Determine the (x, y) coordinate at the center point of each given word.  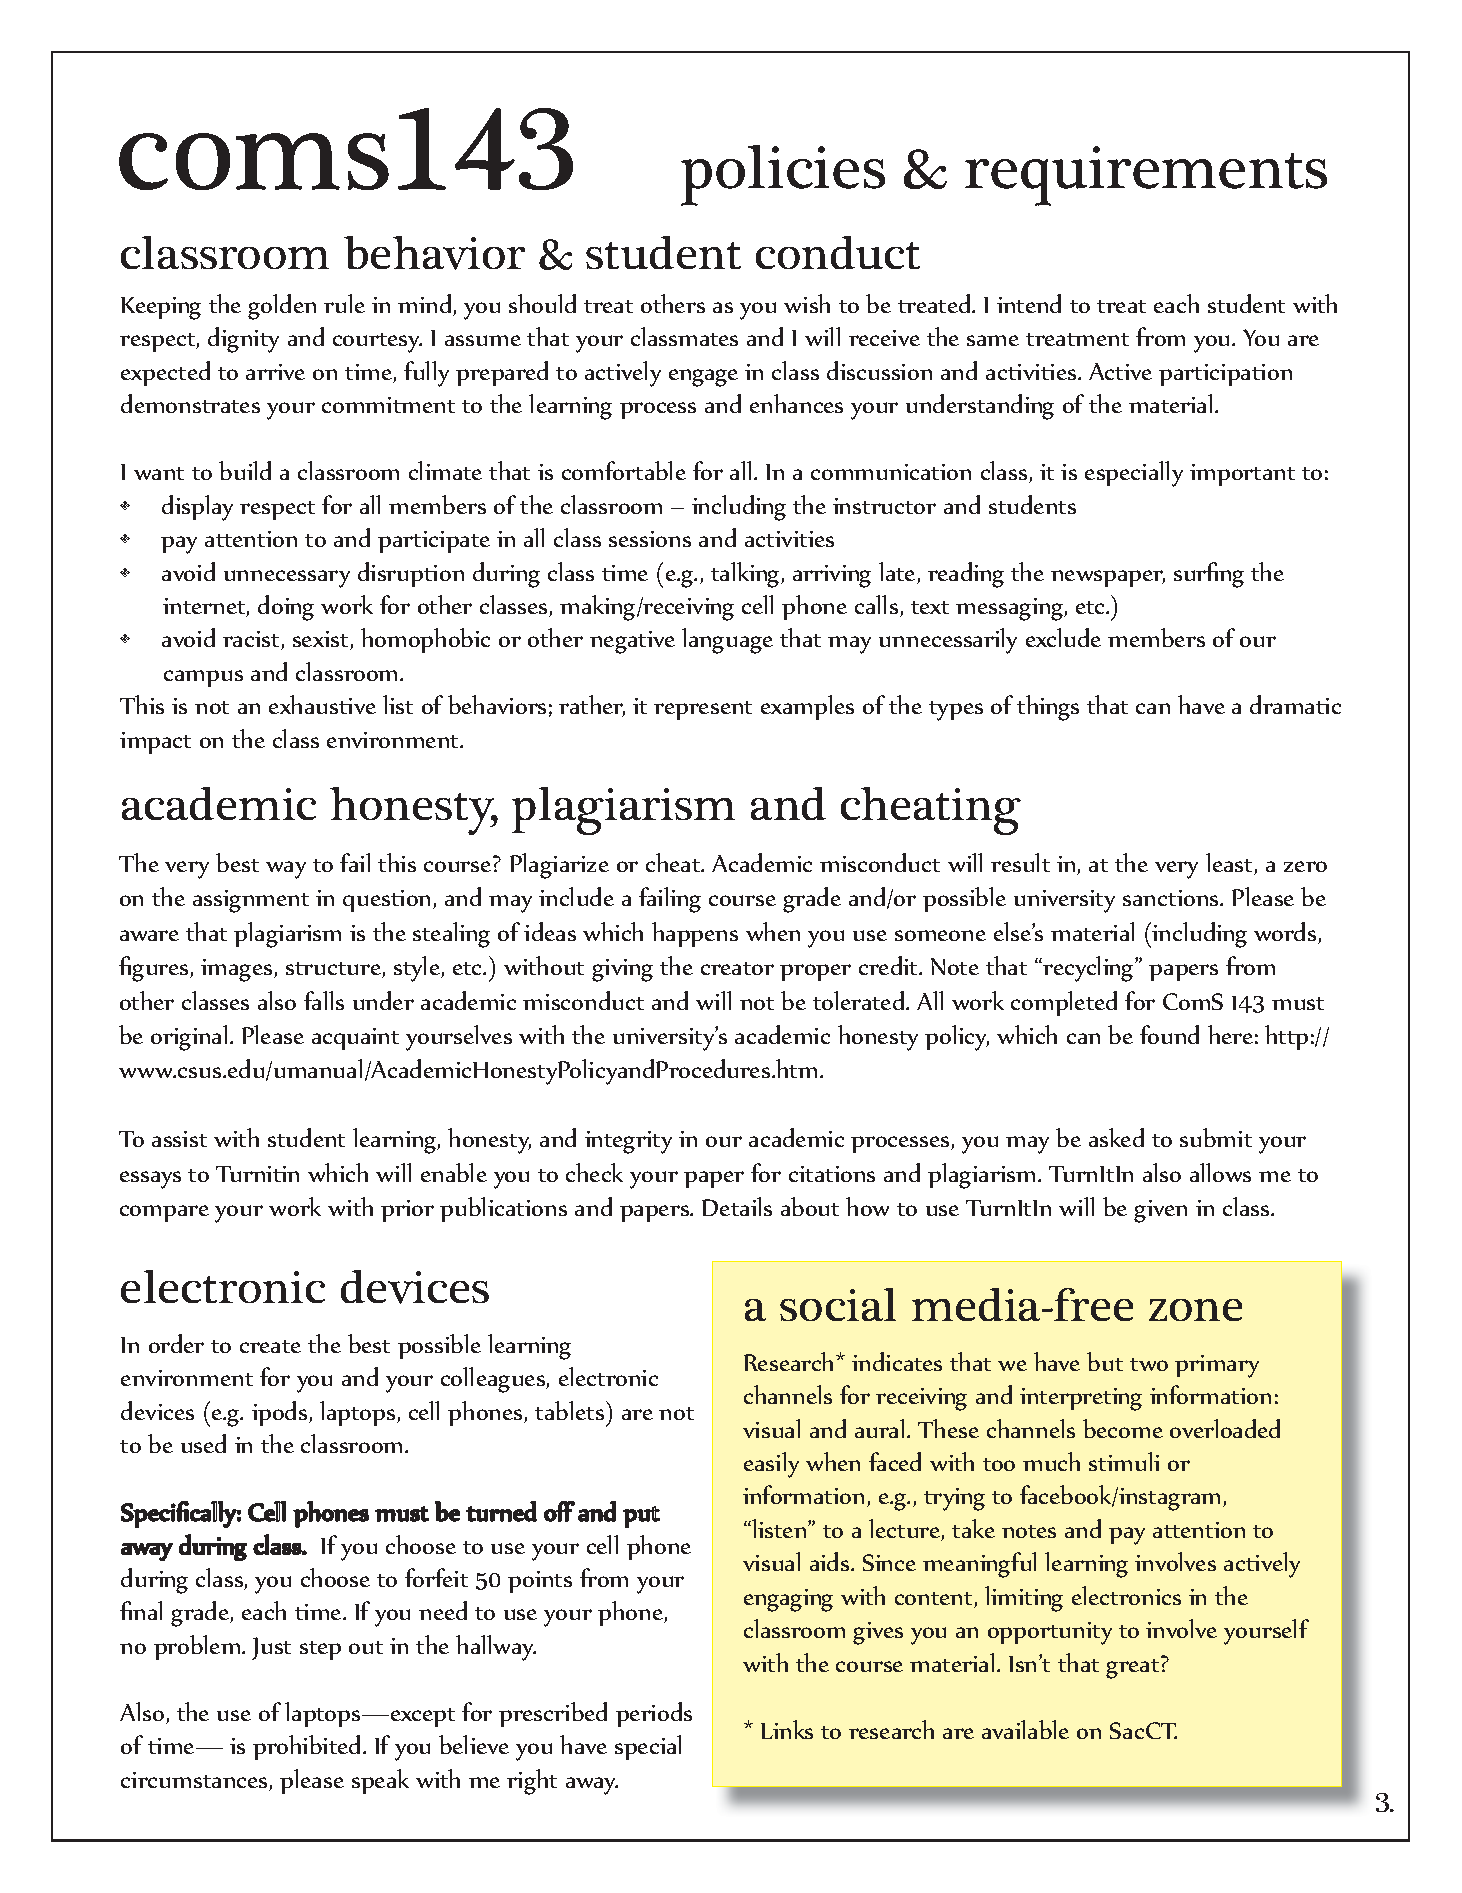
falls (324, 1000)
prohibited (306, 1747)
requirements (1146, 176)
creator (737, 968)
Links (787, 1729)
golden (282, 307)
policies (783, 175)
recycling (1089, 969)
